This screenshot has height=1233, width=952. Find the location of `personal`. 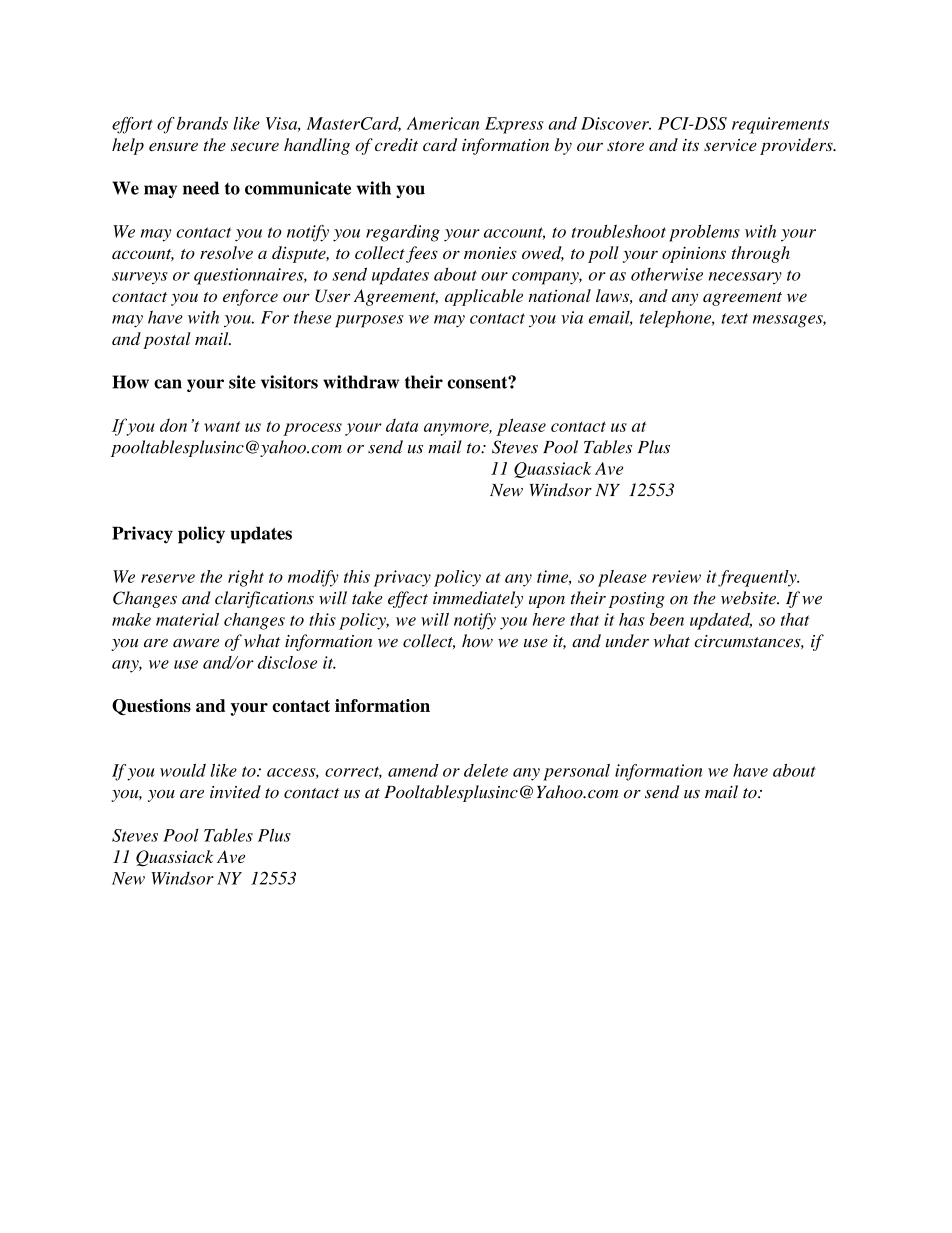

personal is located at coordinates (576, 772).
